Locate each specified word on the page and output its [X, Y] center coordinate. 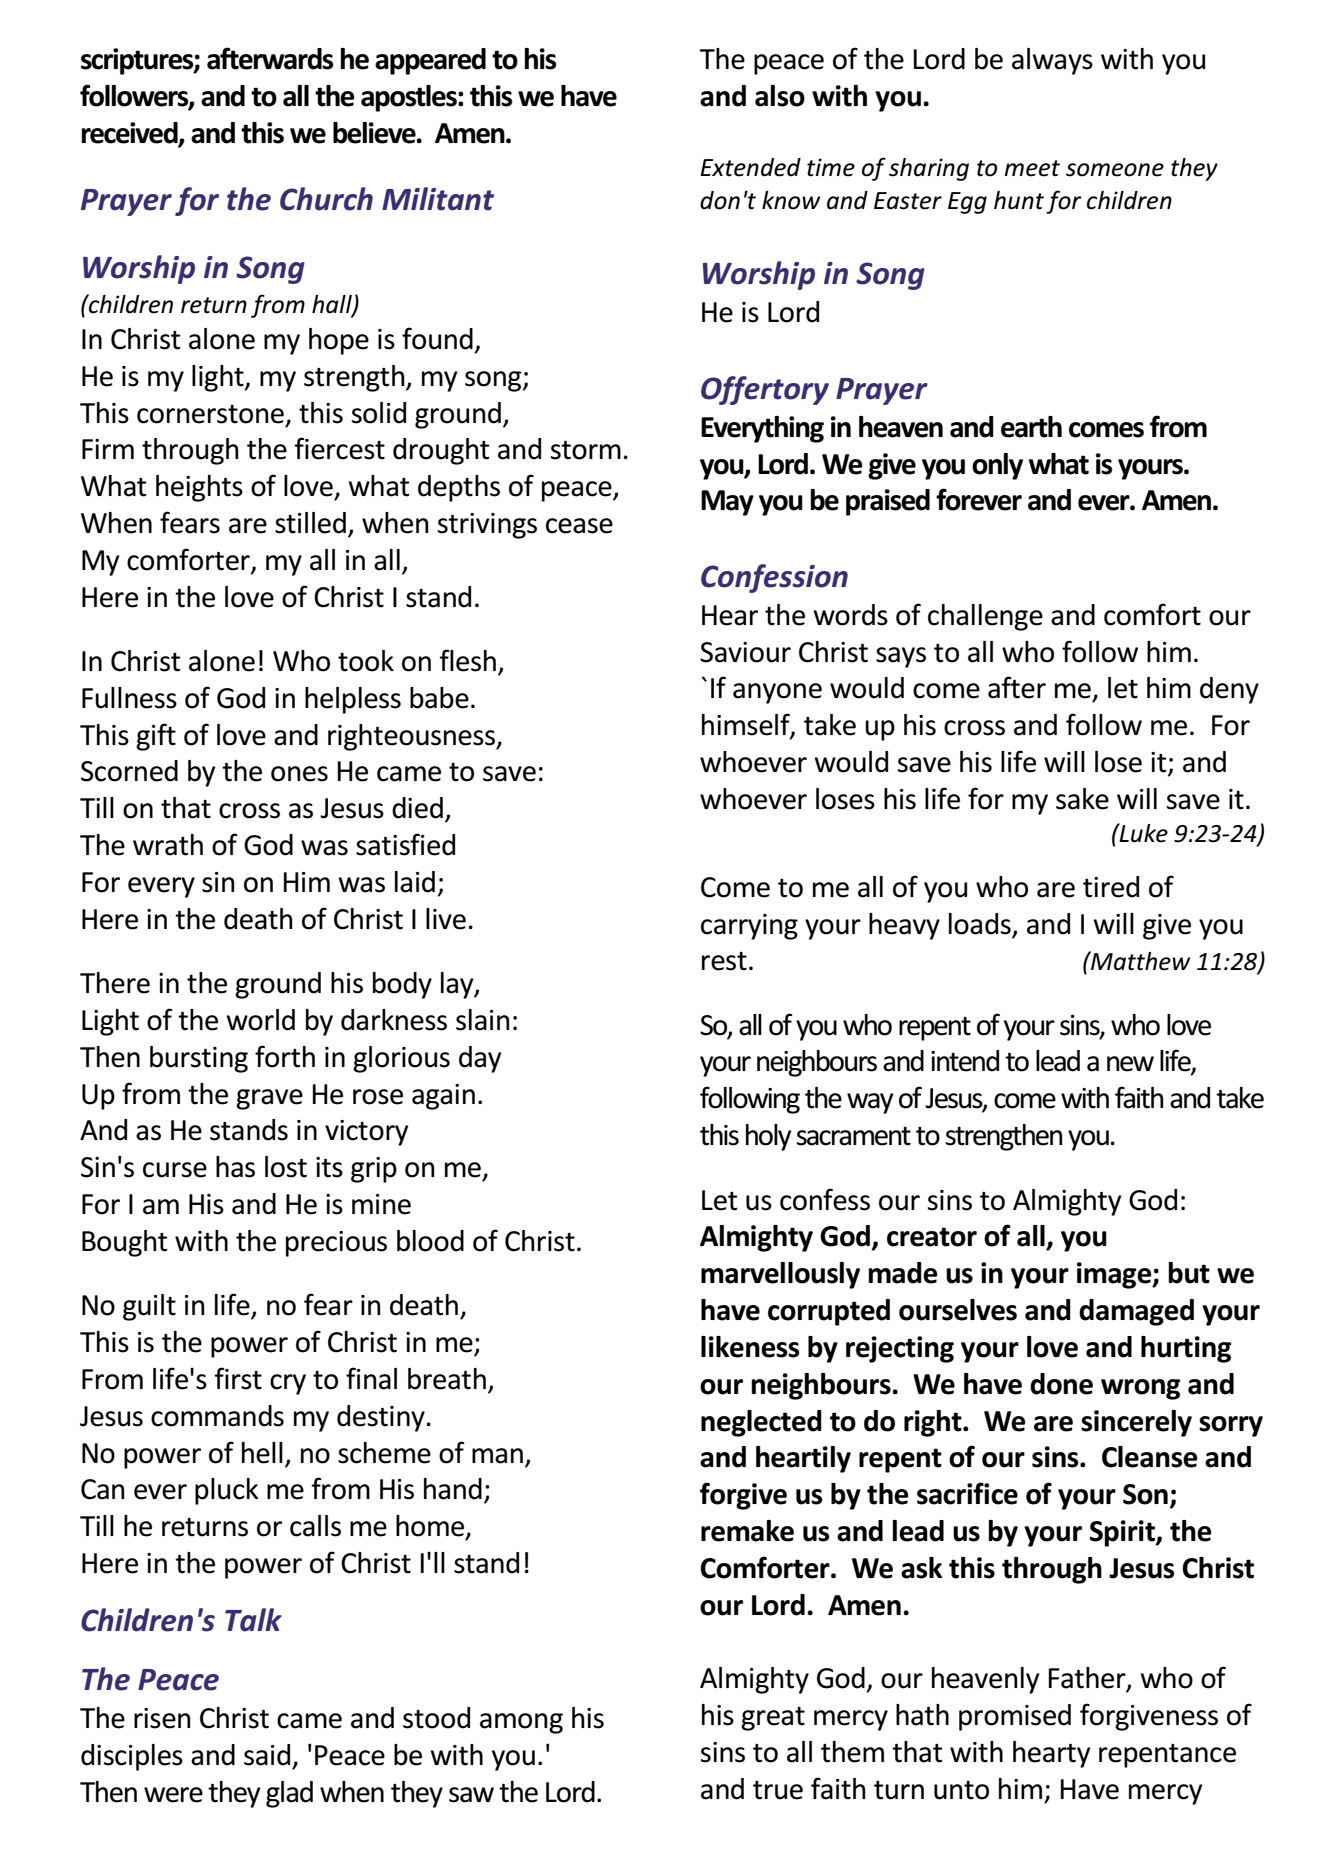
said [267, 1755]
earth [1031, 427]
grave [269, 1099]
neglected [761, 1423]
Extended [750, 167]
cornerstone [210, 414]
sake [1082, 799]
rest [724, 961]
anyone [777, 693]
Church [326, 199]
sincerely [1136, 1423]
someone [1115, 170]
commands [217, 1416]
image [1115, 1275]
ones [299, 774]
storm [586, 450]
